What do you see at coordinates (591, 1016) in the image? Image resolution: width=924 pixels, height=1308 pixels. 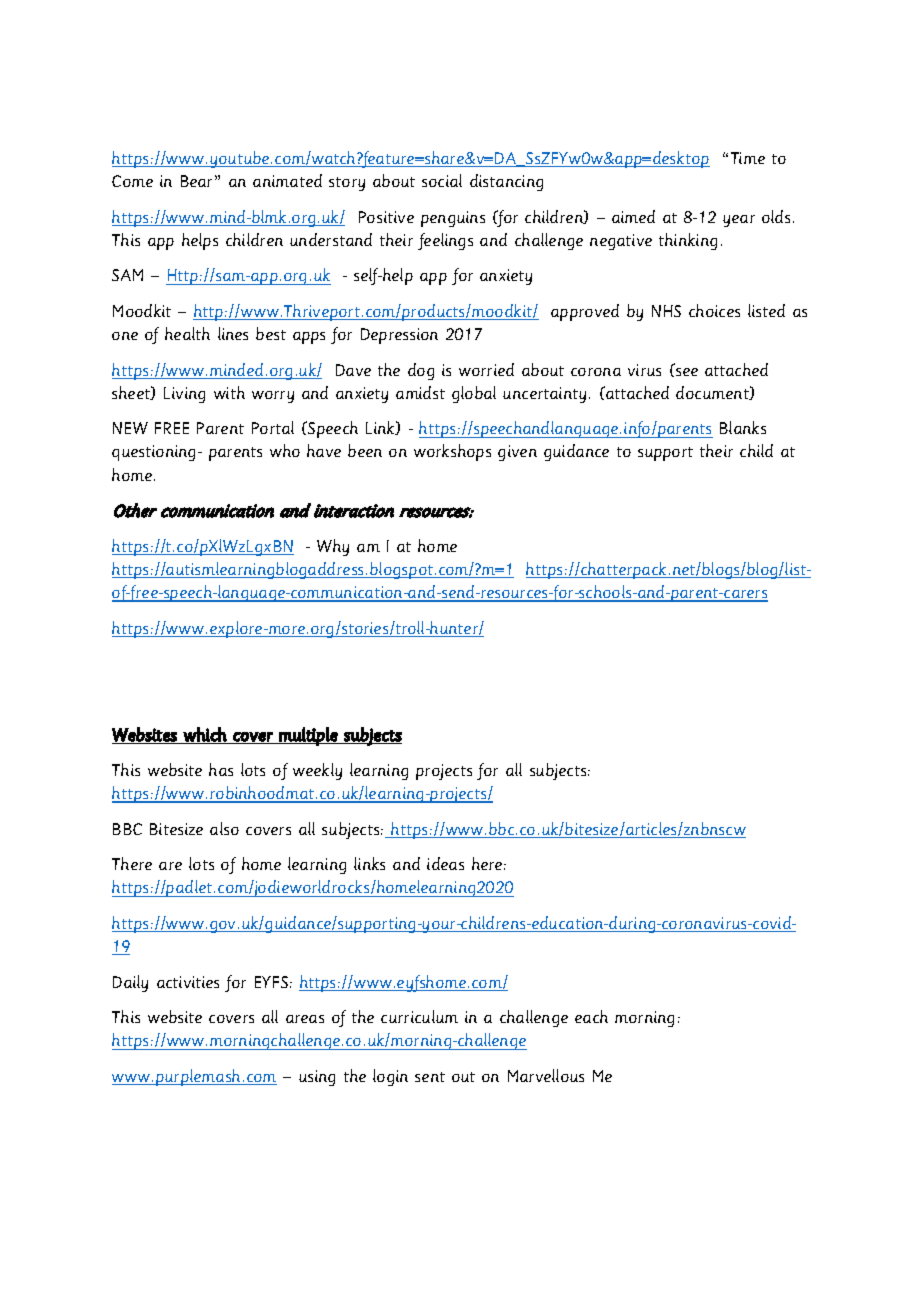 I see `each` at bounding box center [591, 1016].
